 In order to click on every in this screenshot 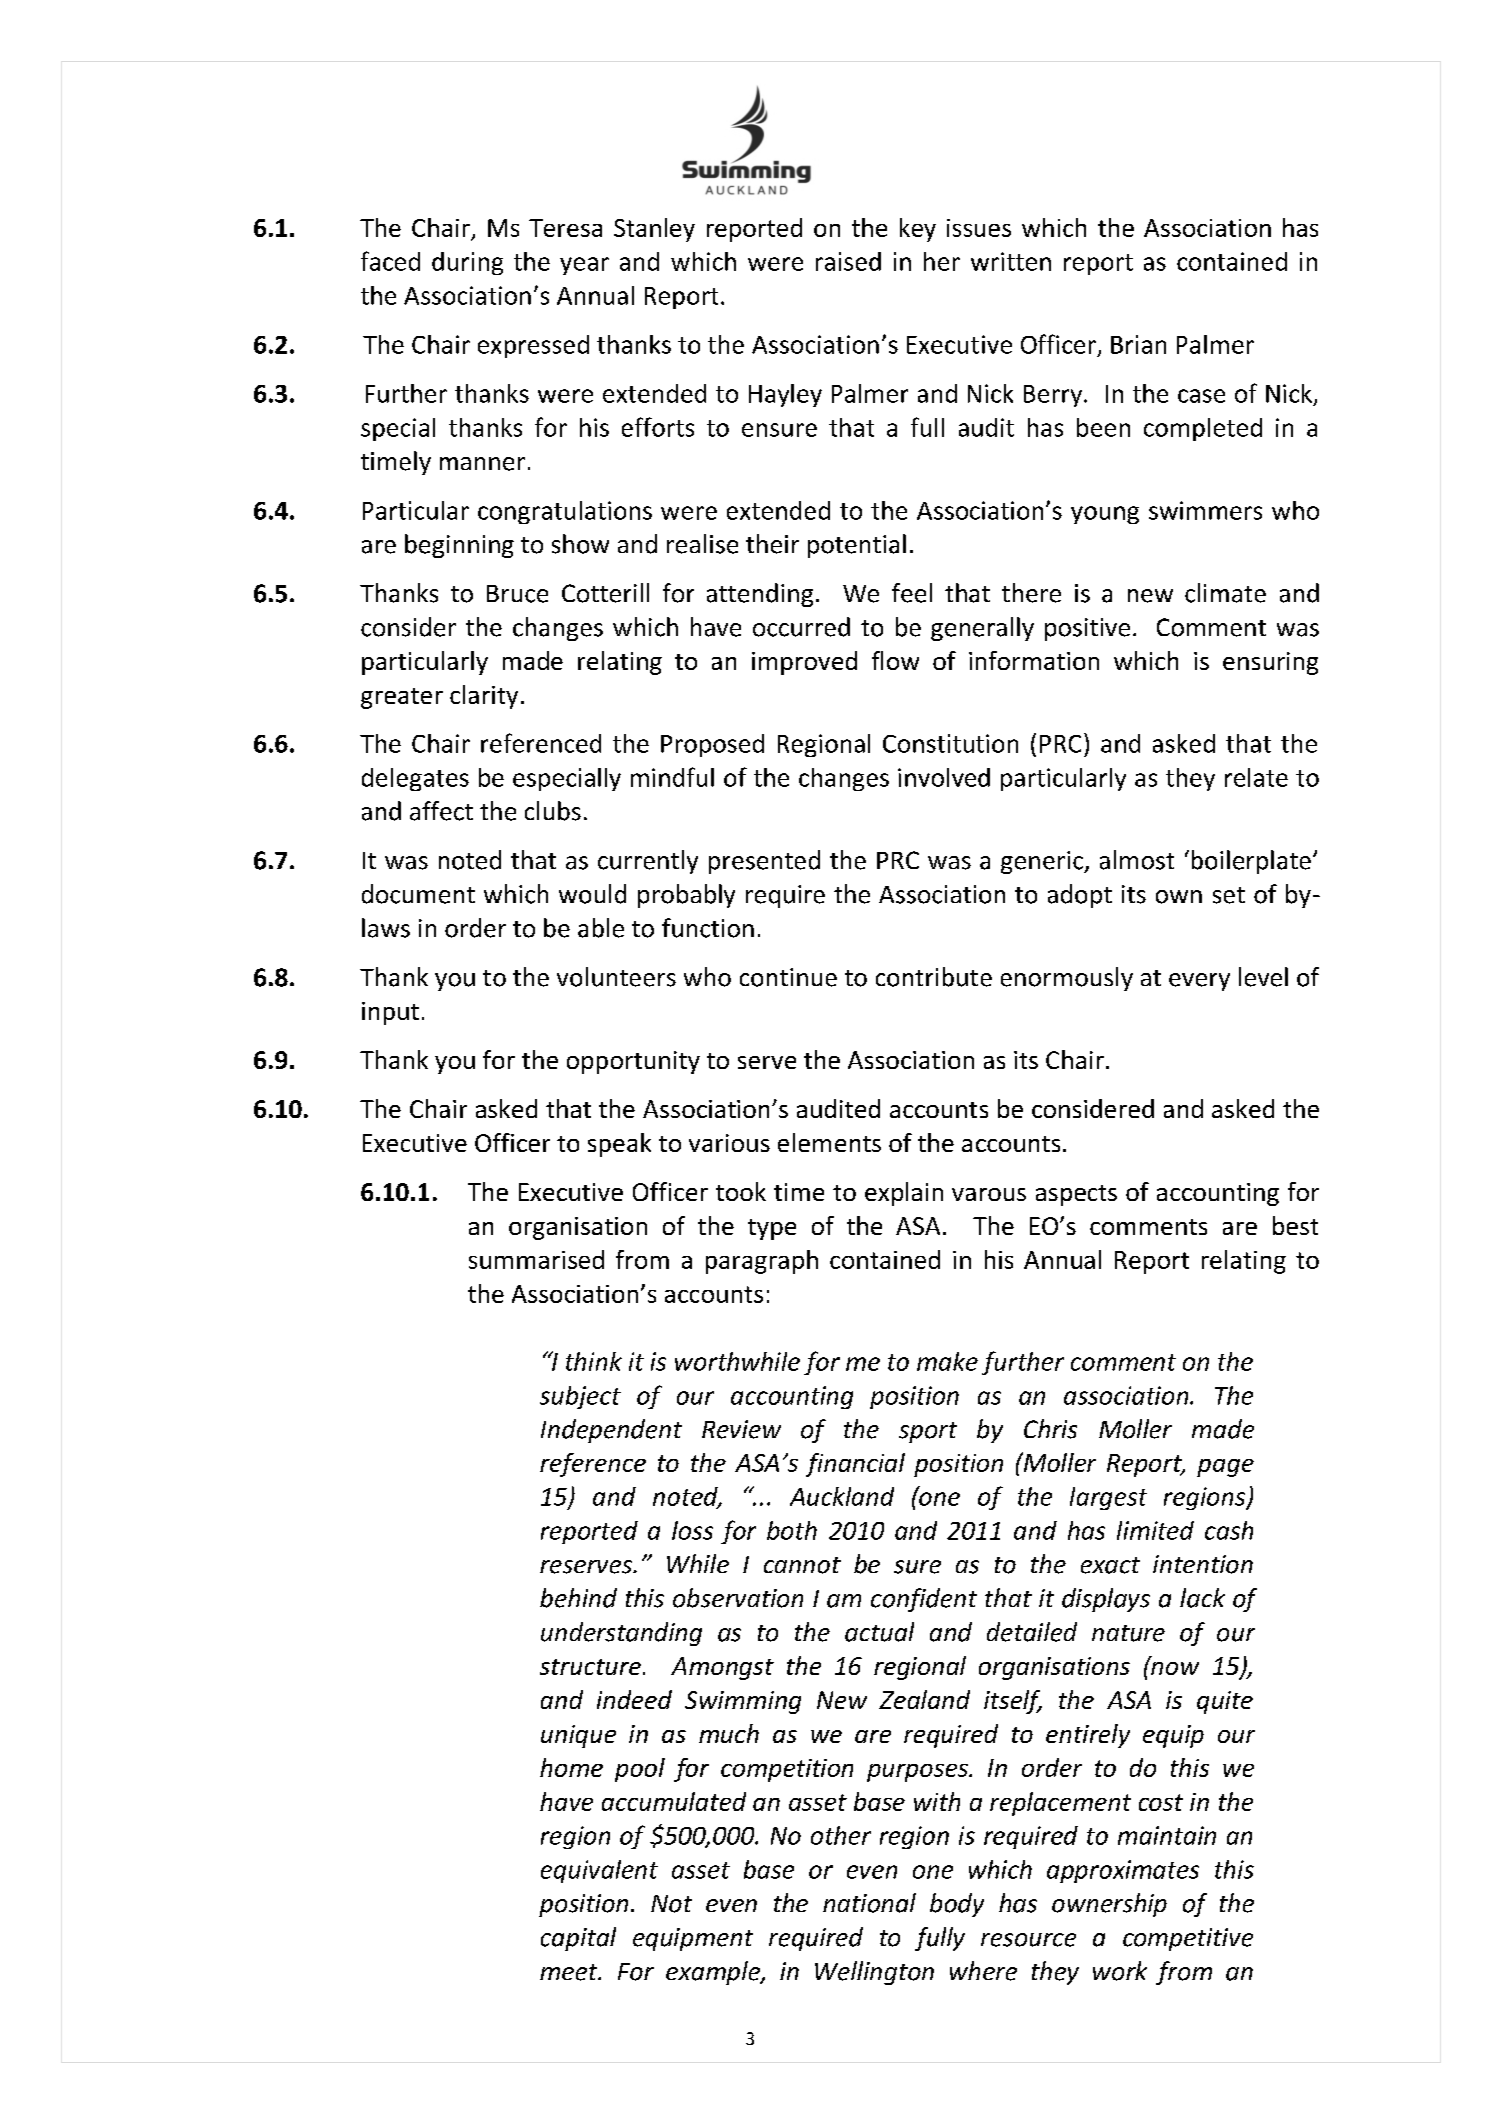, I will do `click(1199, 982)`.
